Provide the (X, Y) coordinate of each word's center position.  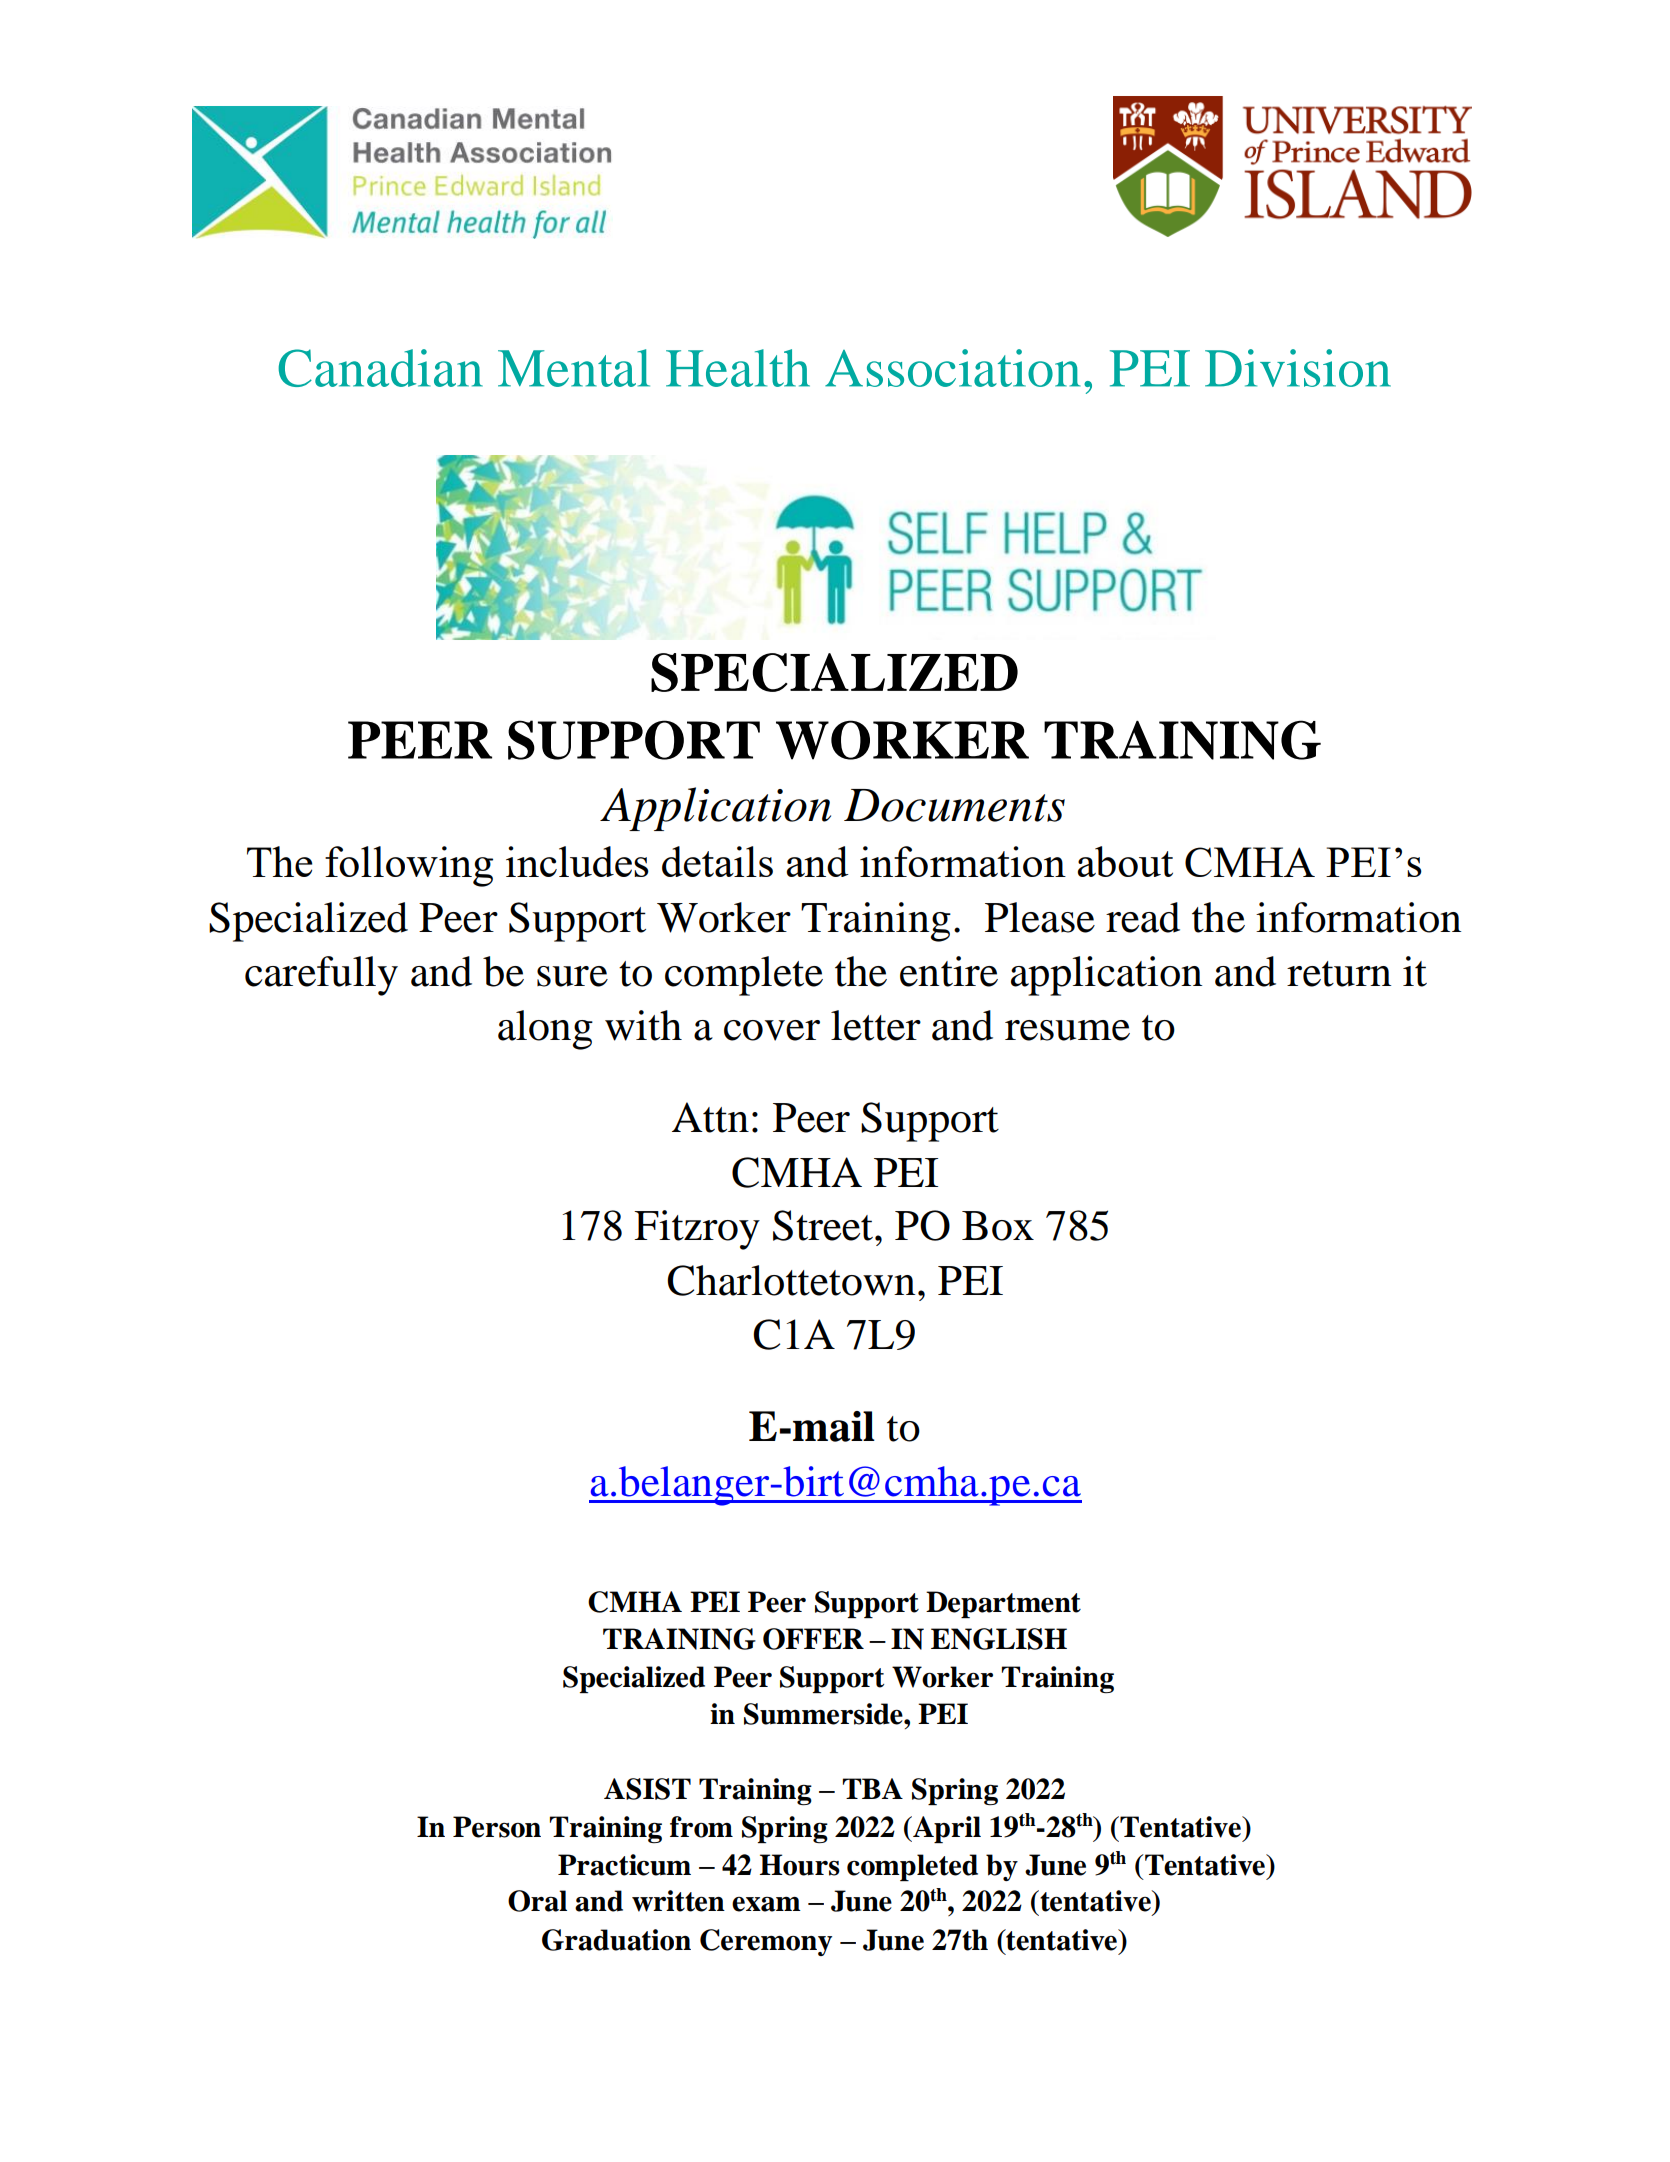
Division (1298, 368)
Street (824, 1225)
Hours (800, 1865)
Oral (537, 1901)
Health (738, 368)
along (545, 1030)
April (946, 1829)
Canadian (380, 368)
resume (1067, 1030)
